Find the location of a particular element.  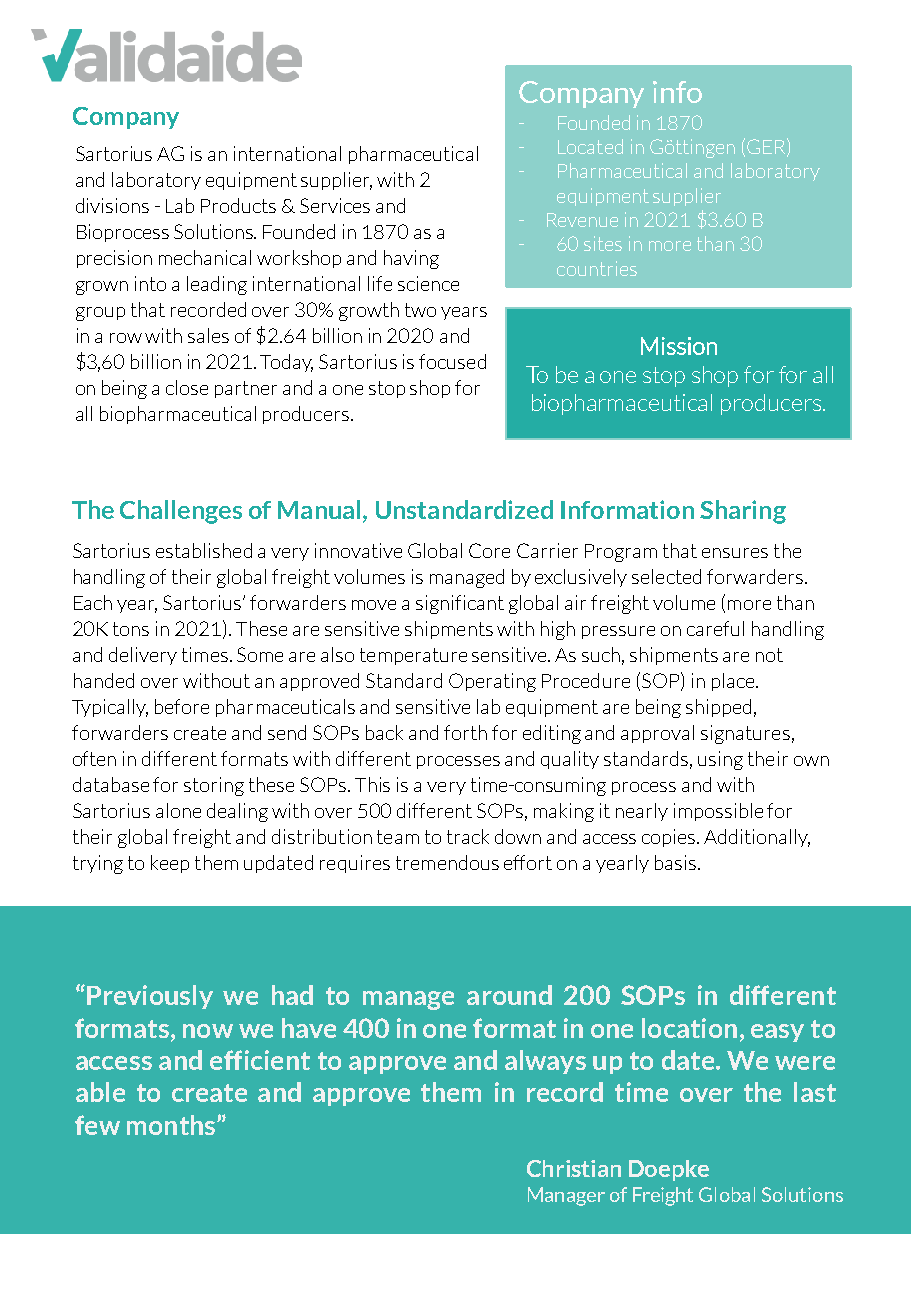

tremendous is located at coordinates (447, 862).
